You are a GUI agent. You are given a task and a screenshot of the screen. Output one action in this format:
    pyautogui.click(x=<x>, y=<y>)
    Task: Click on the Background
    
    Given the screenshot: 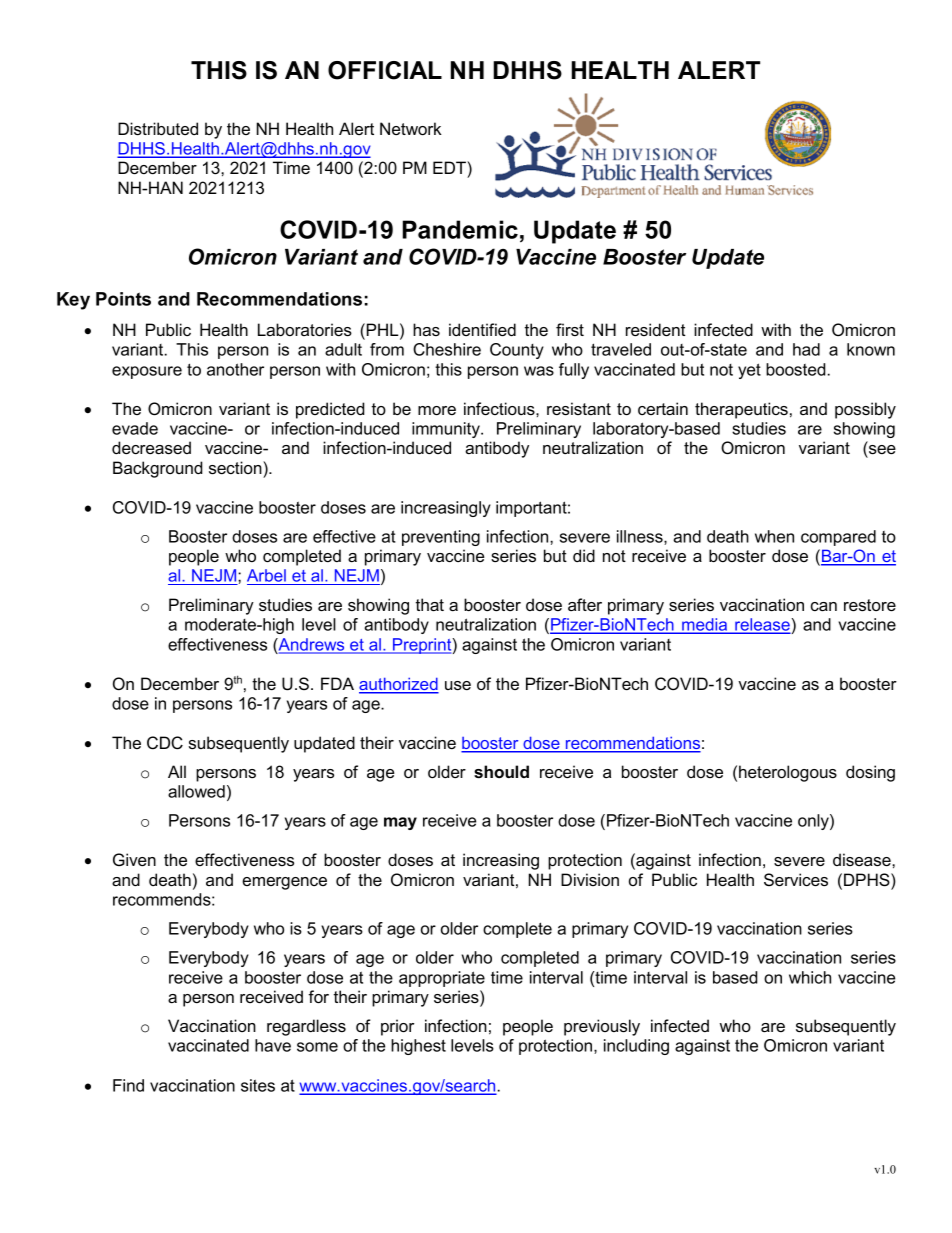 What is the action you would take?
    pyautogui.click(x=157, y=469)
